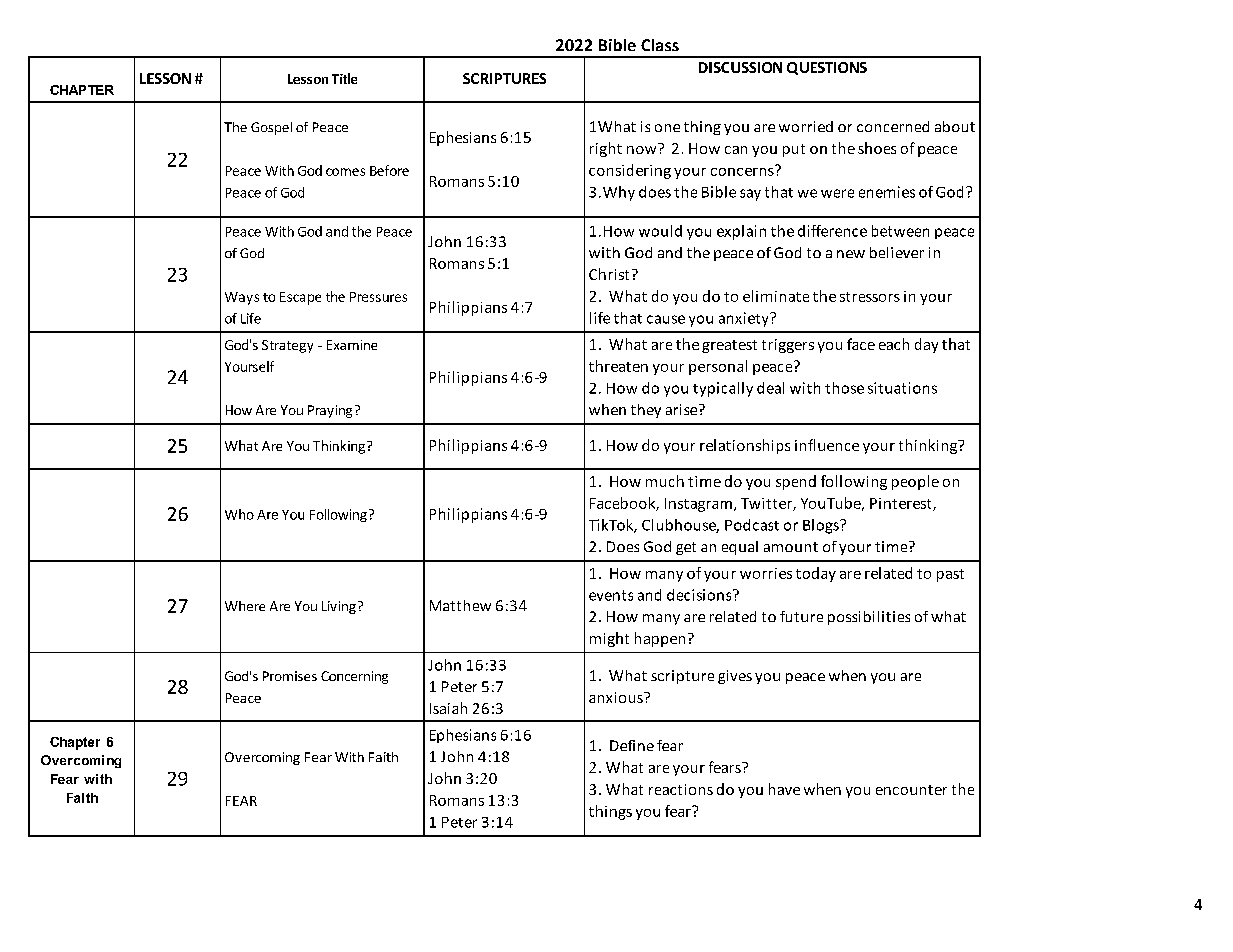  Describe the element at coordinates (827, 68) in the page. I see `QUESTIONS` at that location.
